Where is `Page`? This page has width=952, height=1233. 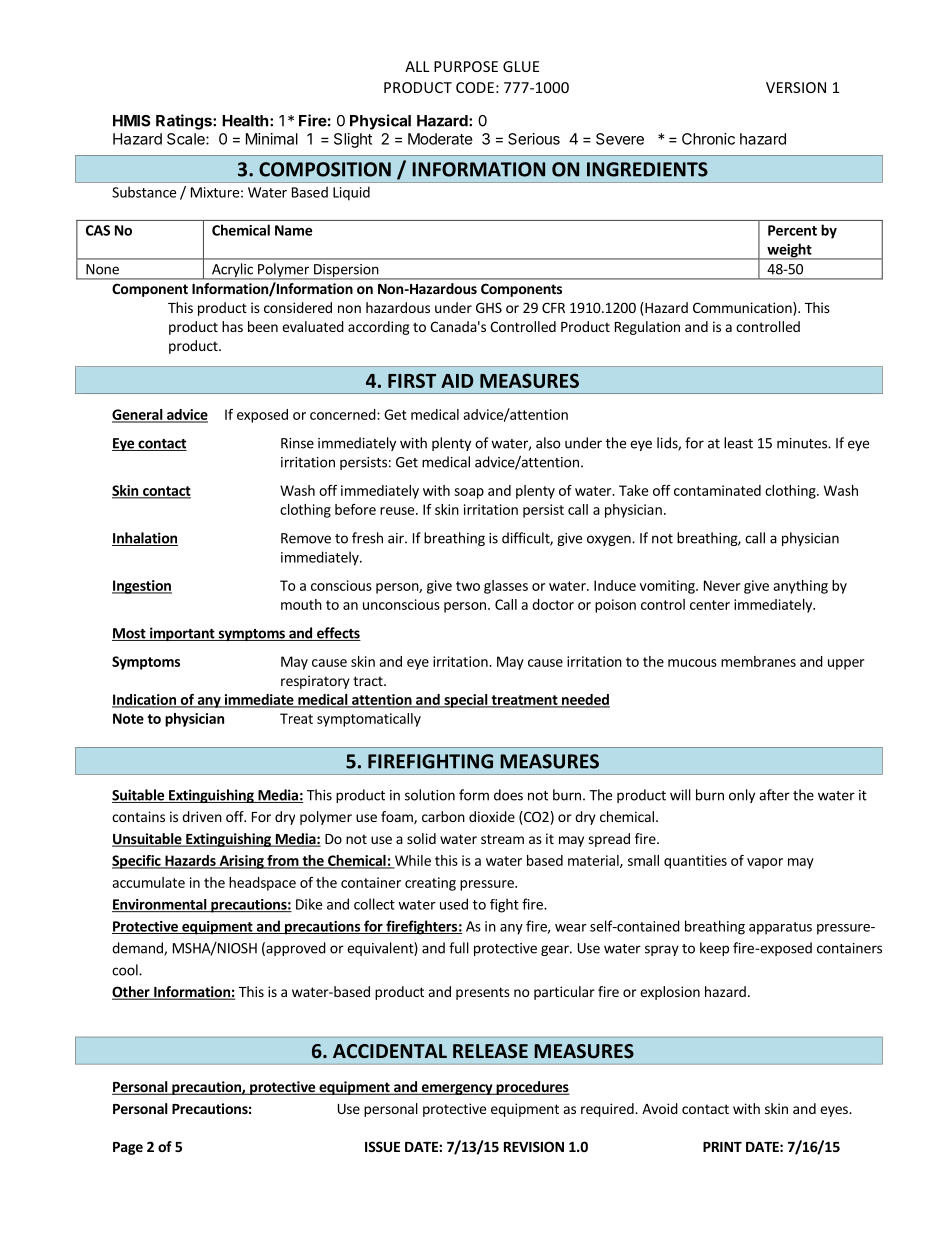
Page is located at coordinates (128, 1148).
